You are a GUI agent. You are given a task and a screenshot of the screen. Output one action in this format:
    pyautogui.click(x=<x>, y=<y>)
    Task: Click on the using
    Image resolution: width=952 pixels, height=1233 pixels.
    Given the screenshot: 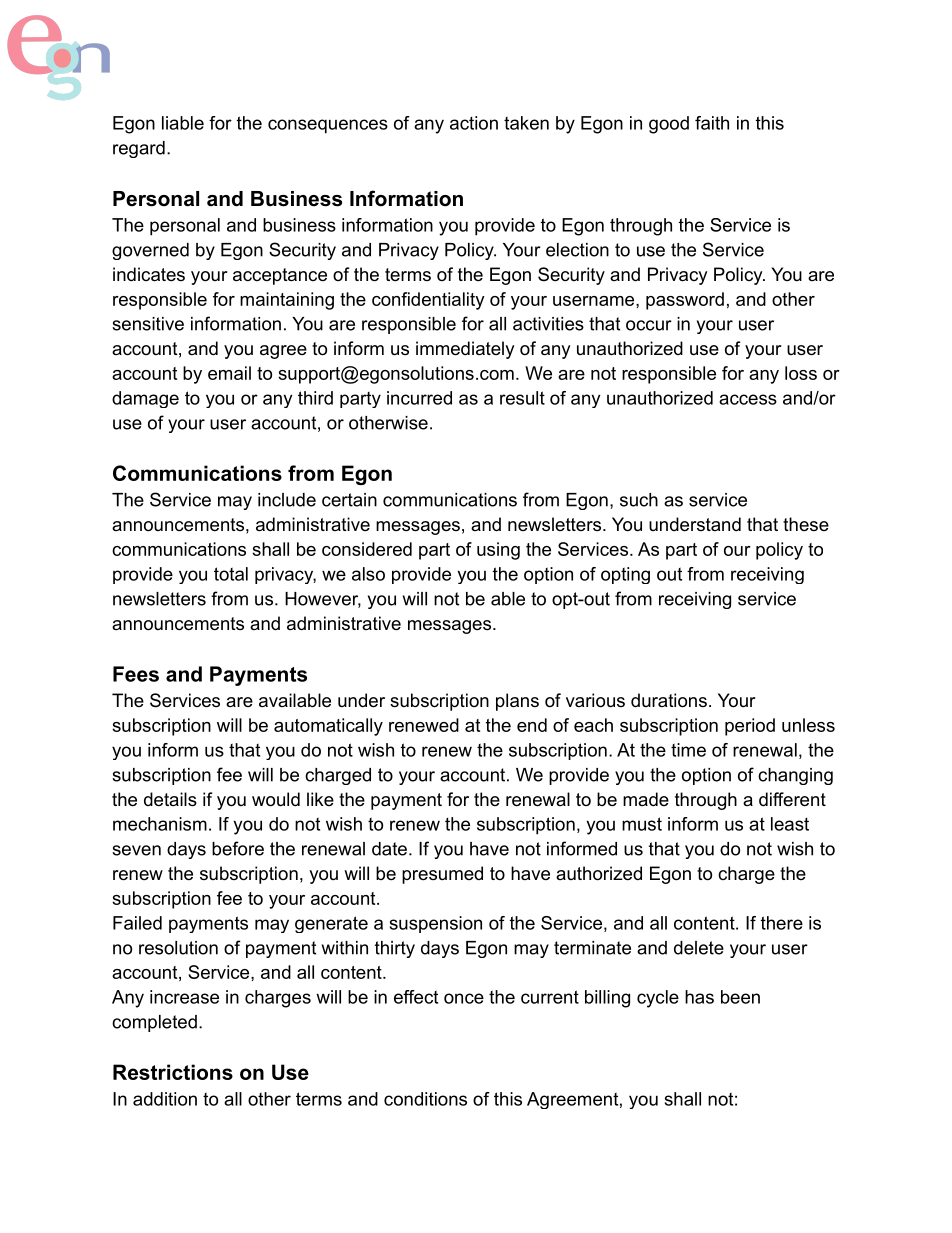 What is the action you would take?
    pyautogui.click(x=498, y=551)
